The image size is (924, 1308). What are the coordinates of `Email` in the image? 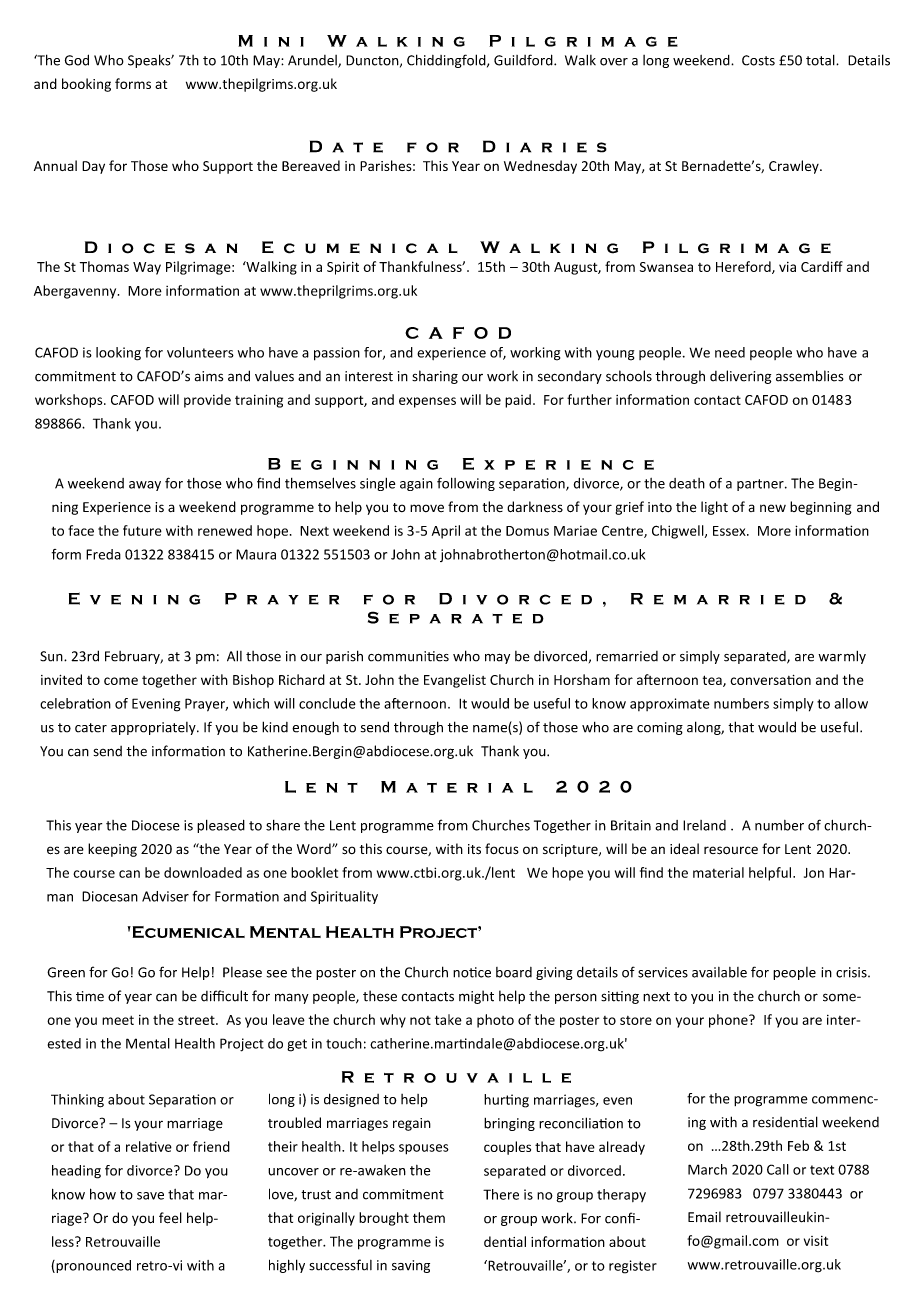 It's located at (704, 1217).
